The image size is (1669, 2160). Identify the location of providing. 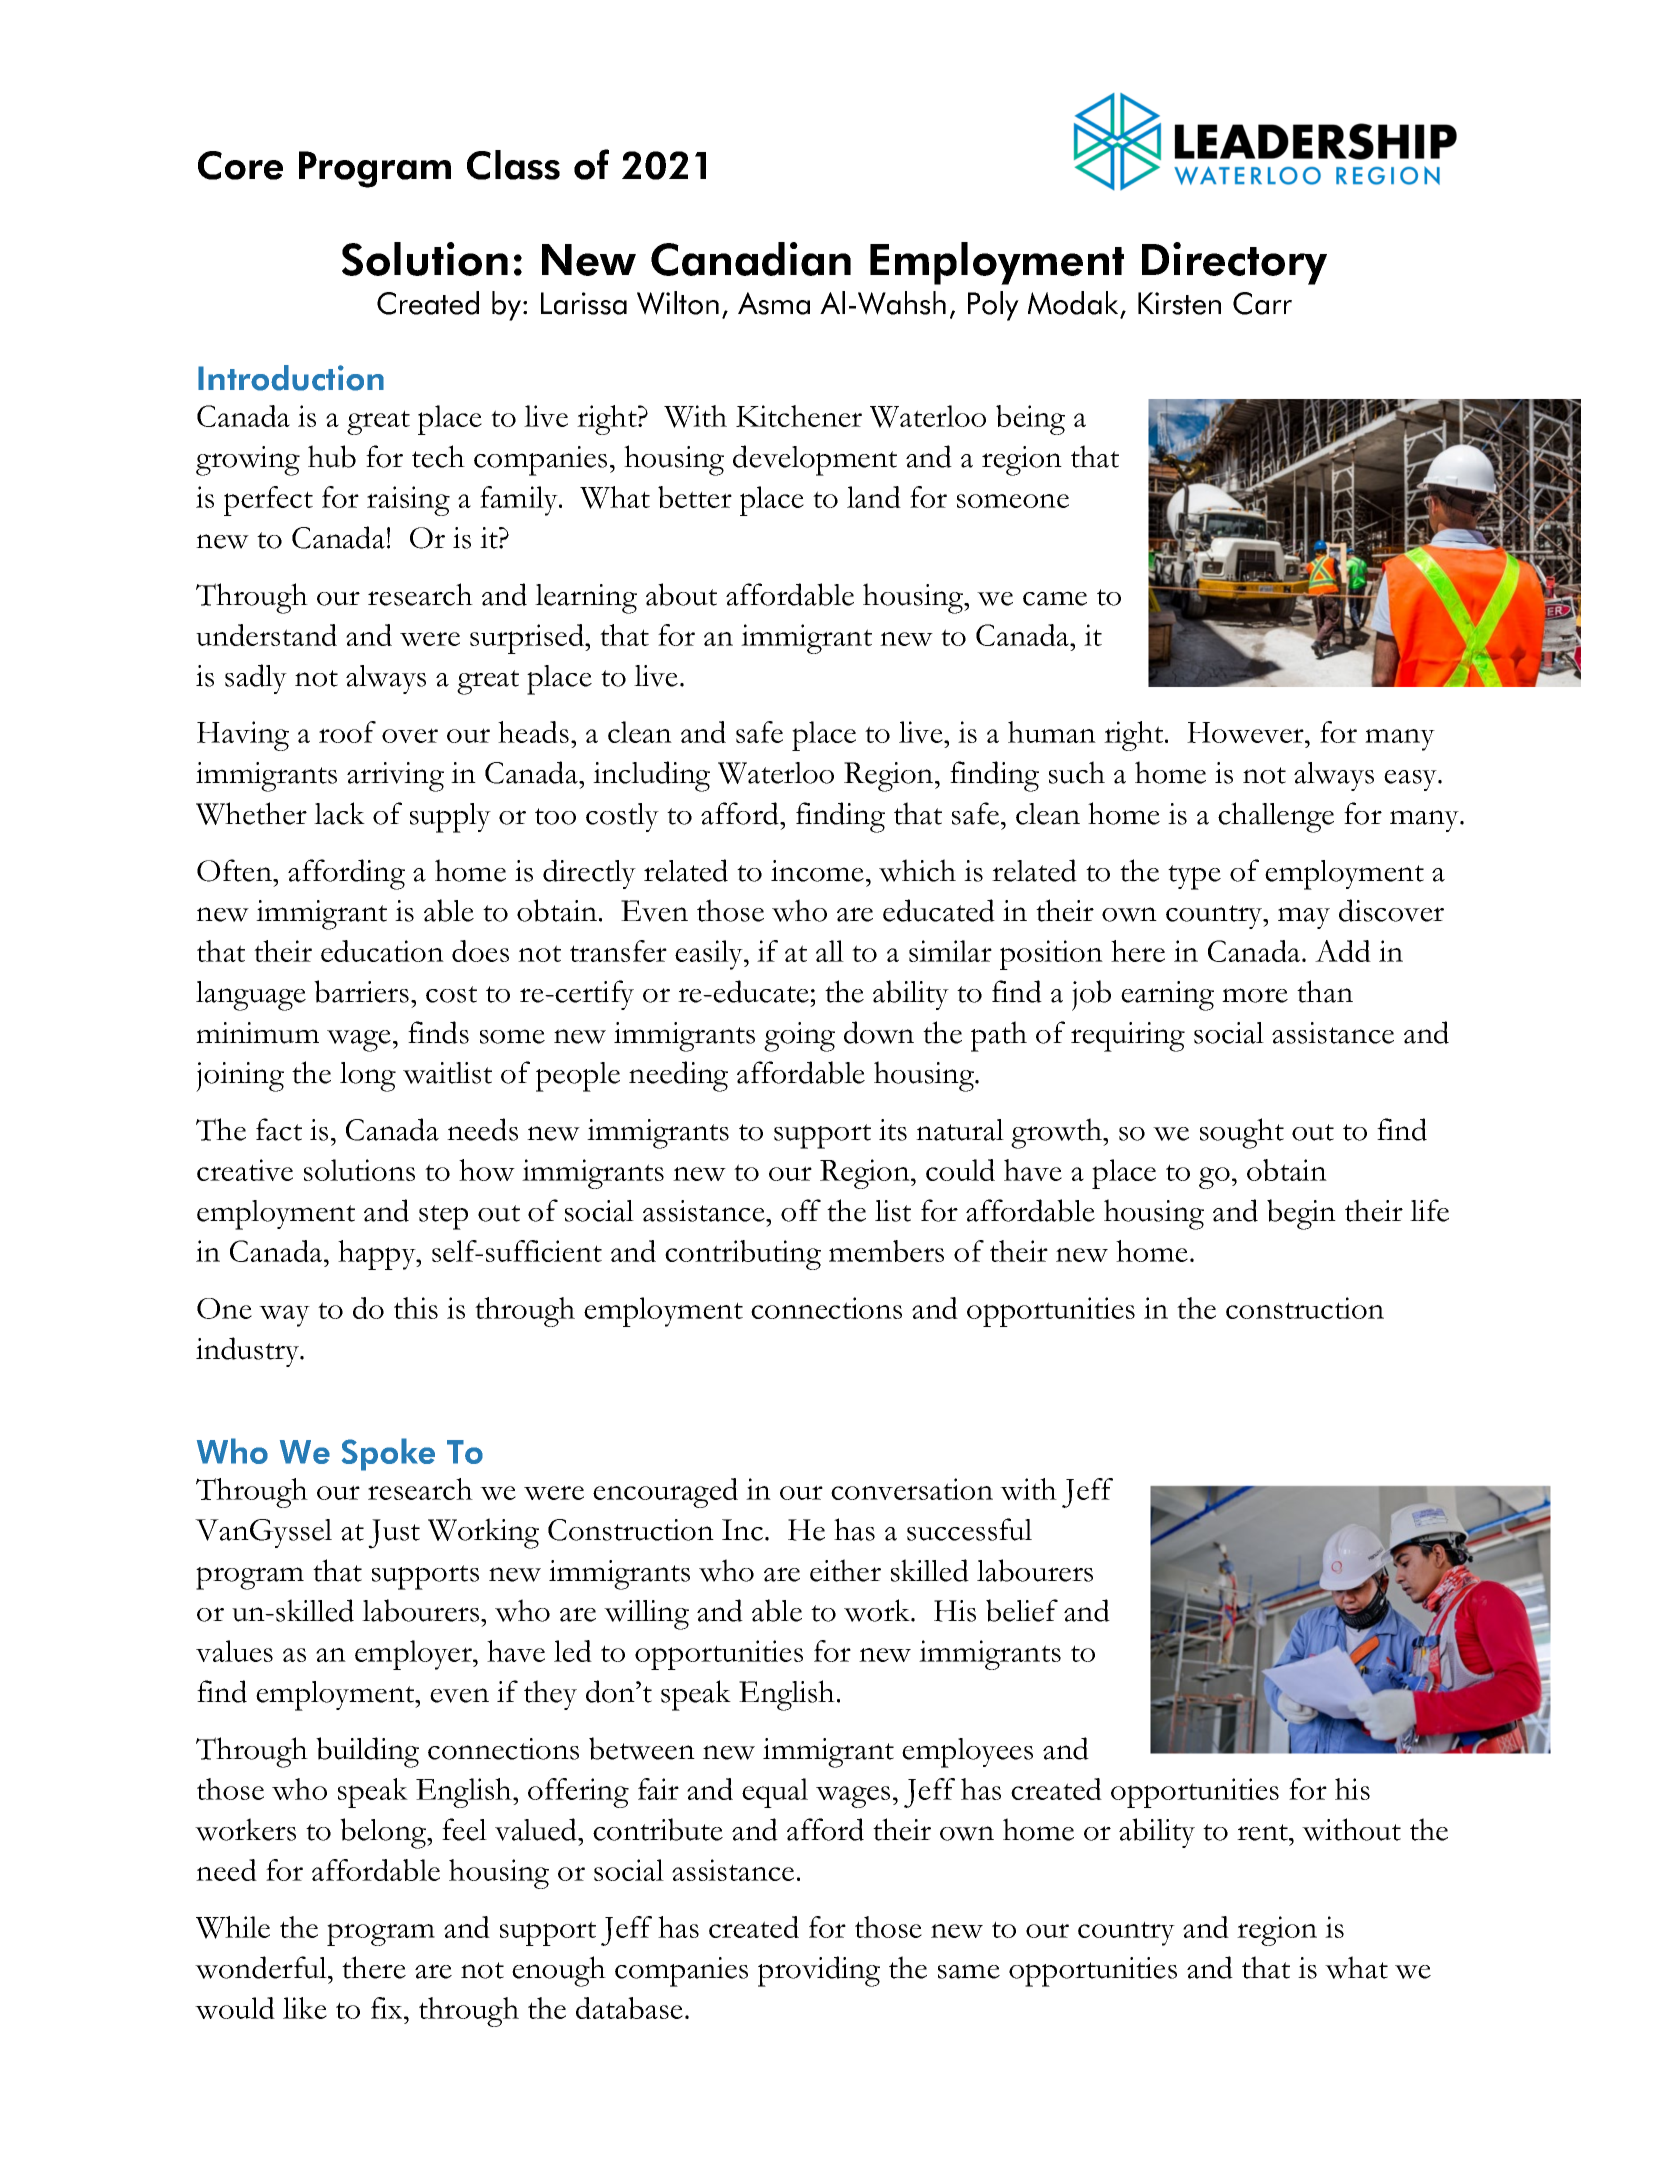
(819, 1971).
